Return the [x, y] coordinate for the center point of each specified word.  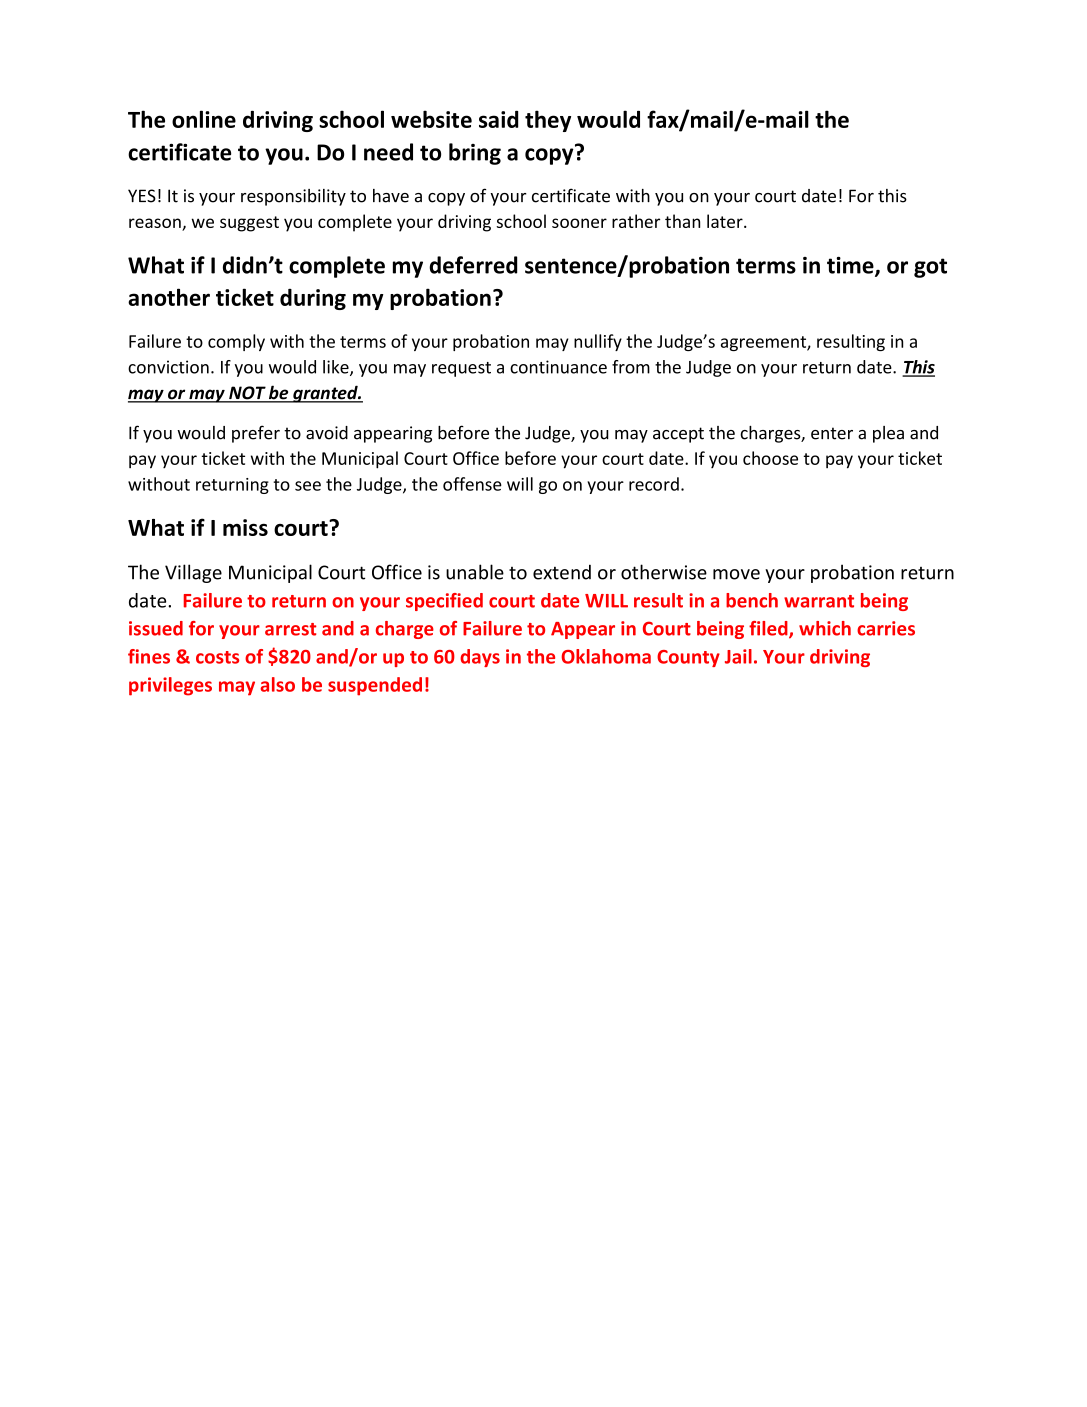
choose [770, 458]
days [480, 658]
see [308, 486]
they [548, 121]
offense [472, 484]
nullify [598, 342]
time [851, 266]
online [204, 119]
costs [217, 657]
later [726, 221]
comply [236, 342]
